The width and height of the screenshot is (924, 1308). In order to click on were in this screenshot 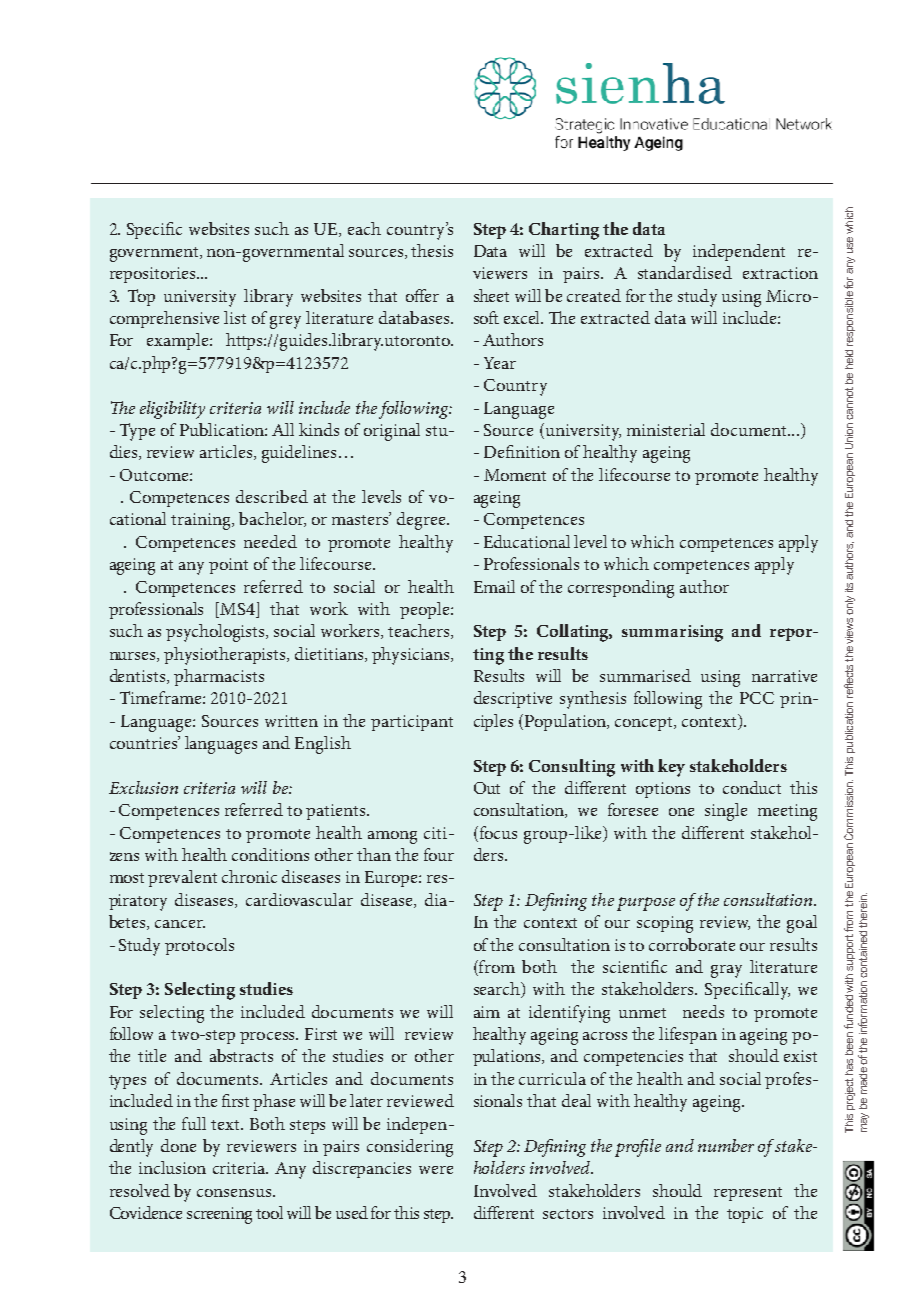, I will do `click(436, 1170)`.
